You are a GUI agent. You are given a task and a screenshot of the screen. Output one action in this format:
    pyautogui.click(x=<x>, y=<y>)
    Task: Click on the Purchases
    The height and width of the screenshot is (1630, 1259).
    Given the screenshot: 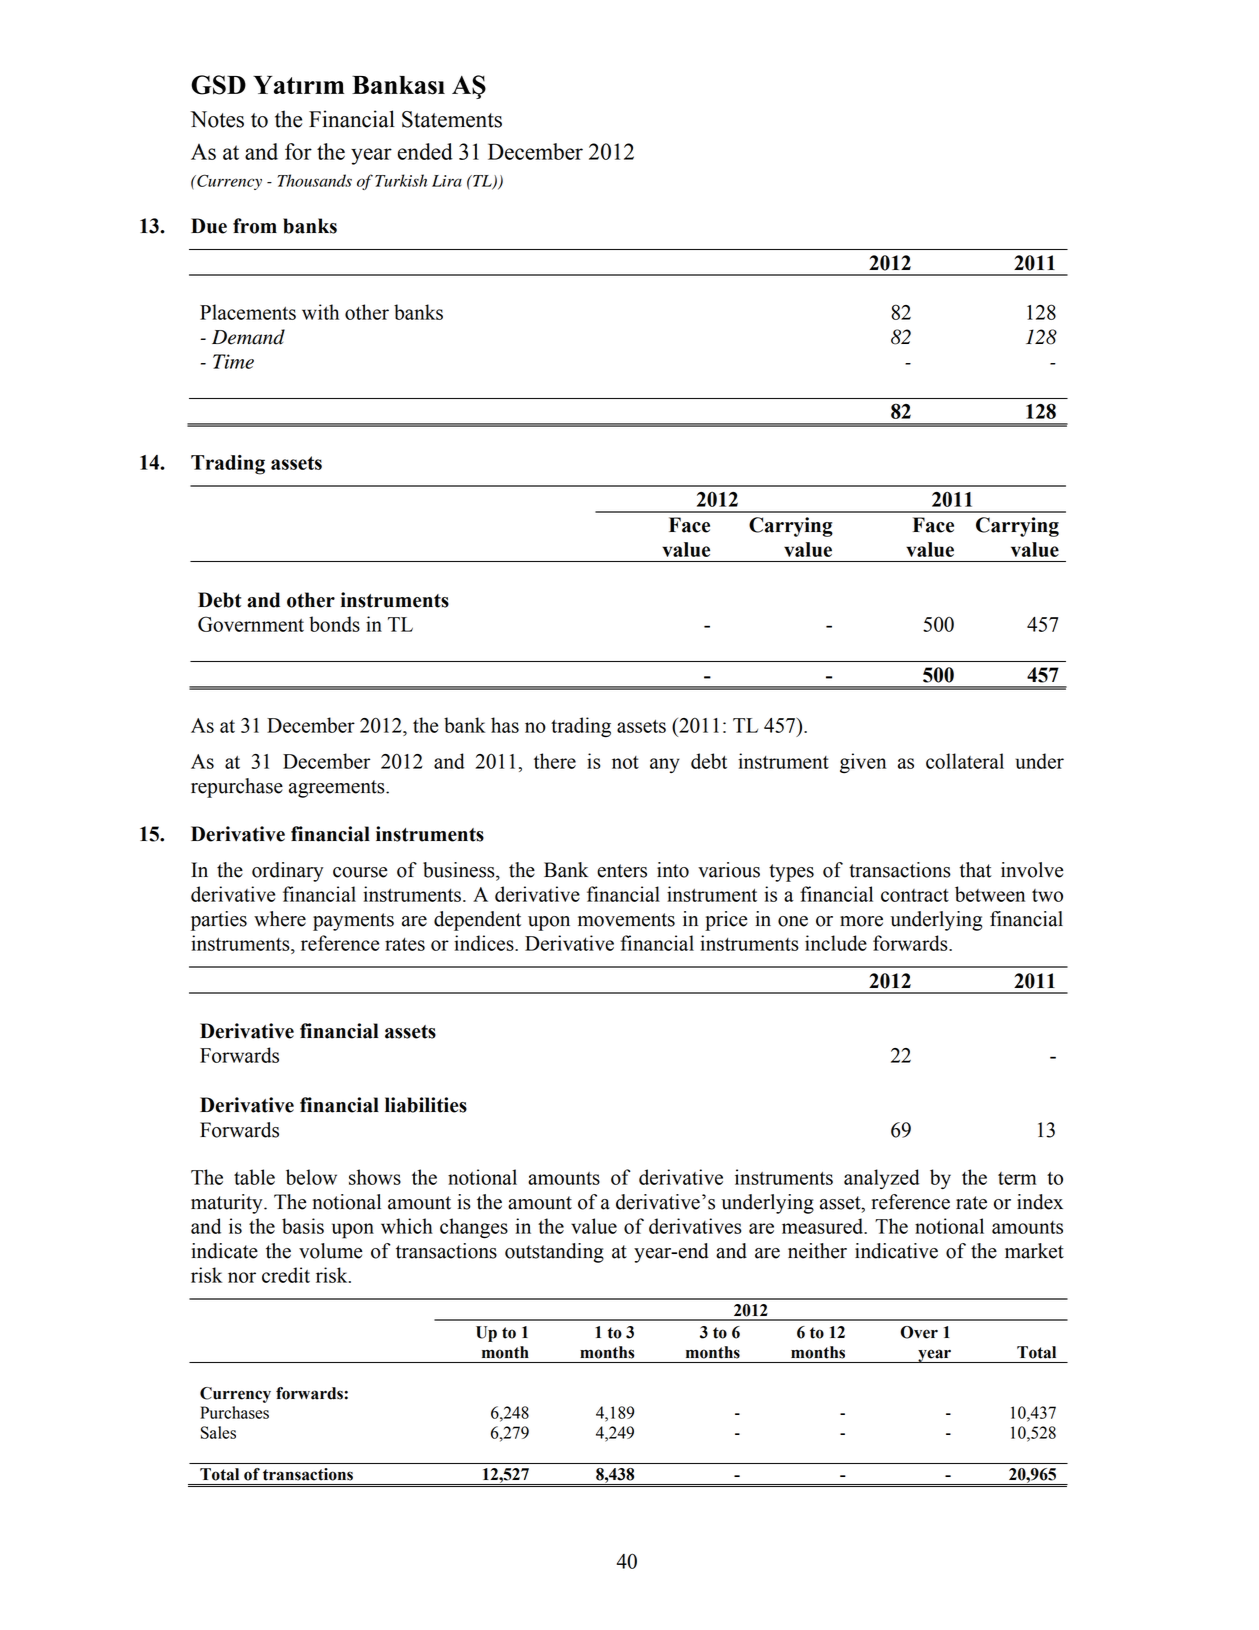 What is the action you would take?
    pyautogui.click(x=234, y=1412)
